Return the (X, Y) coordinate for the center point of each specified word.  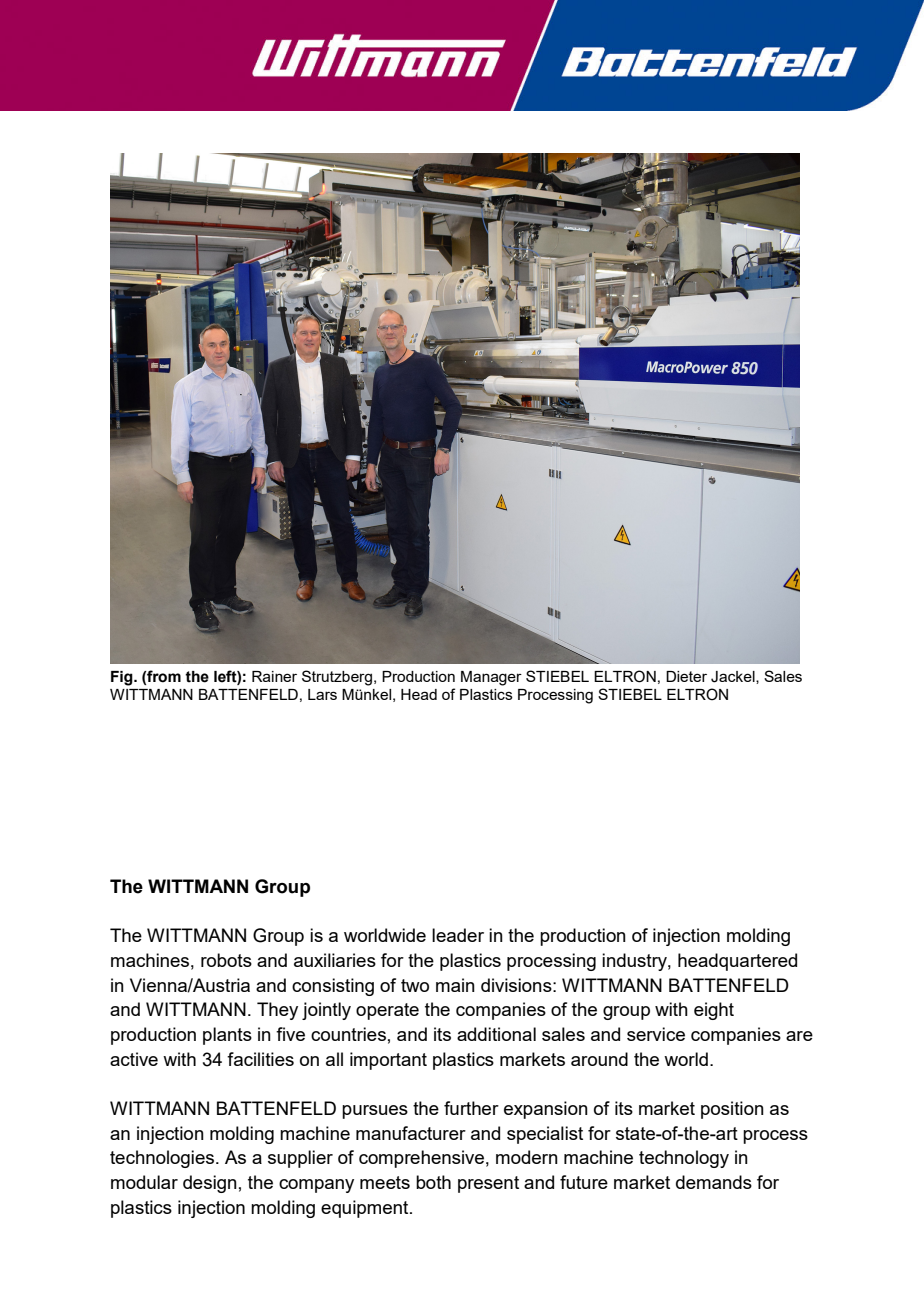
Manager (491, 678)
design (210, 1184)
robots (226, 960)
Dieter (686, 676)
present (488, 1184)
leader (458, 935)
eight (714, 1011)
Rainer (274, 676)
